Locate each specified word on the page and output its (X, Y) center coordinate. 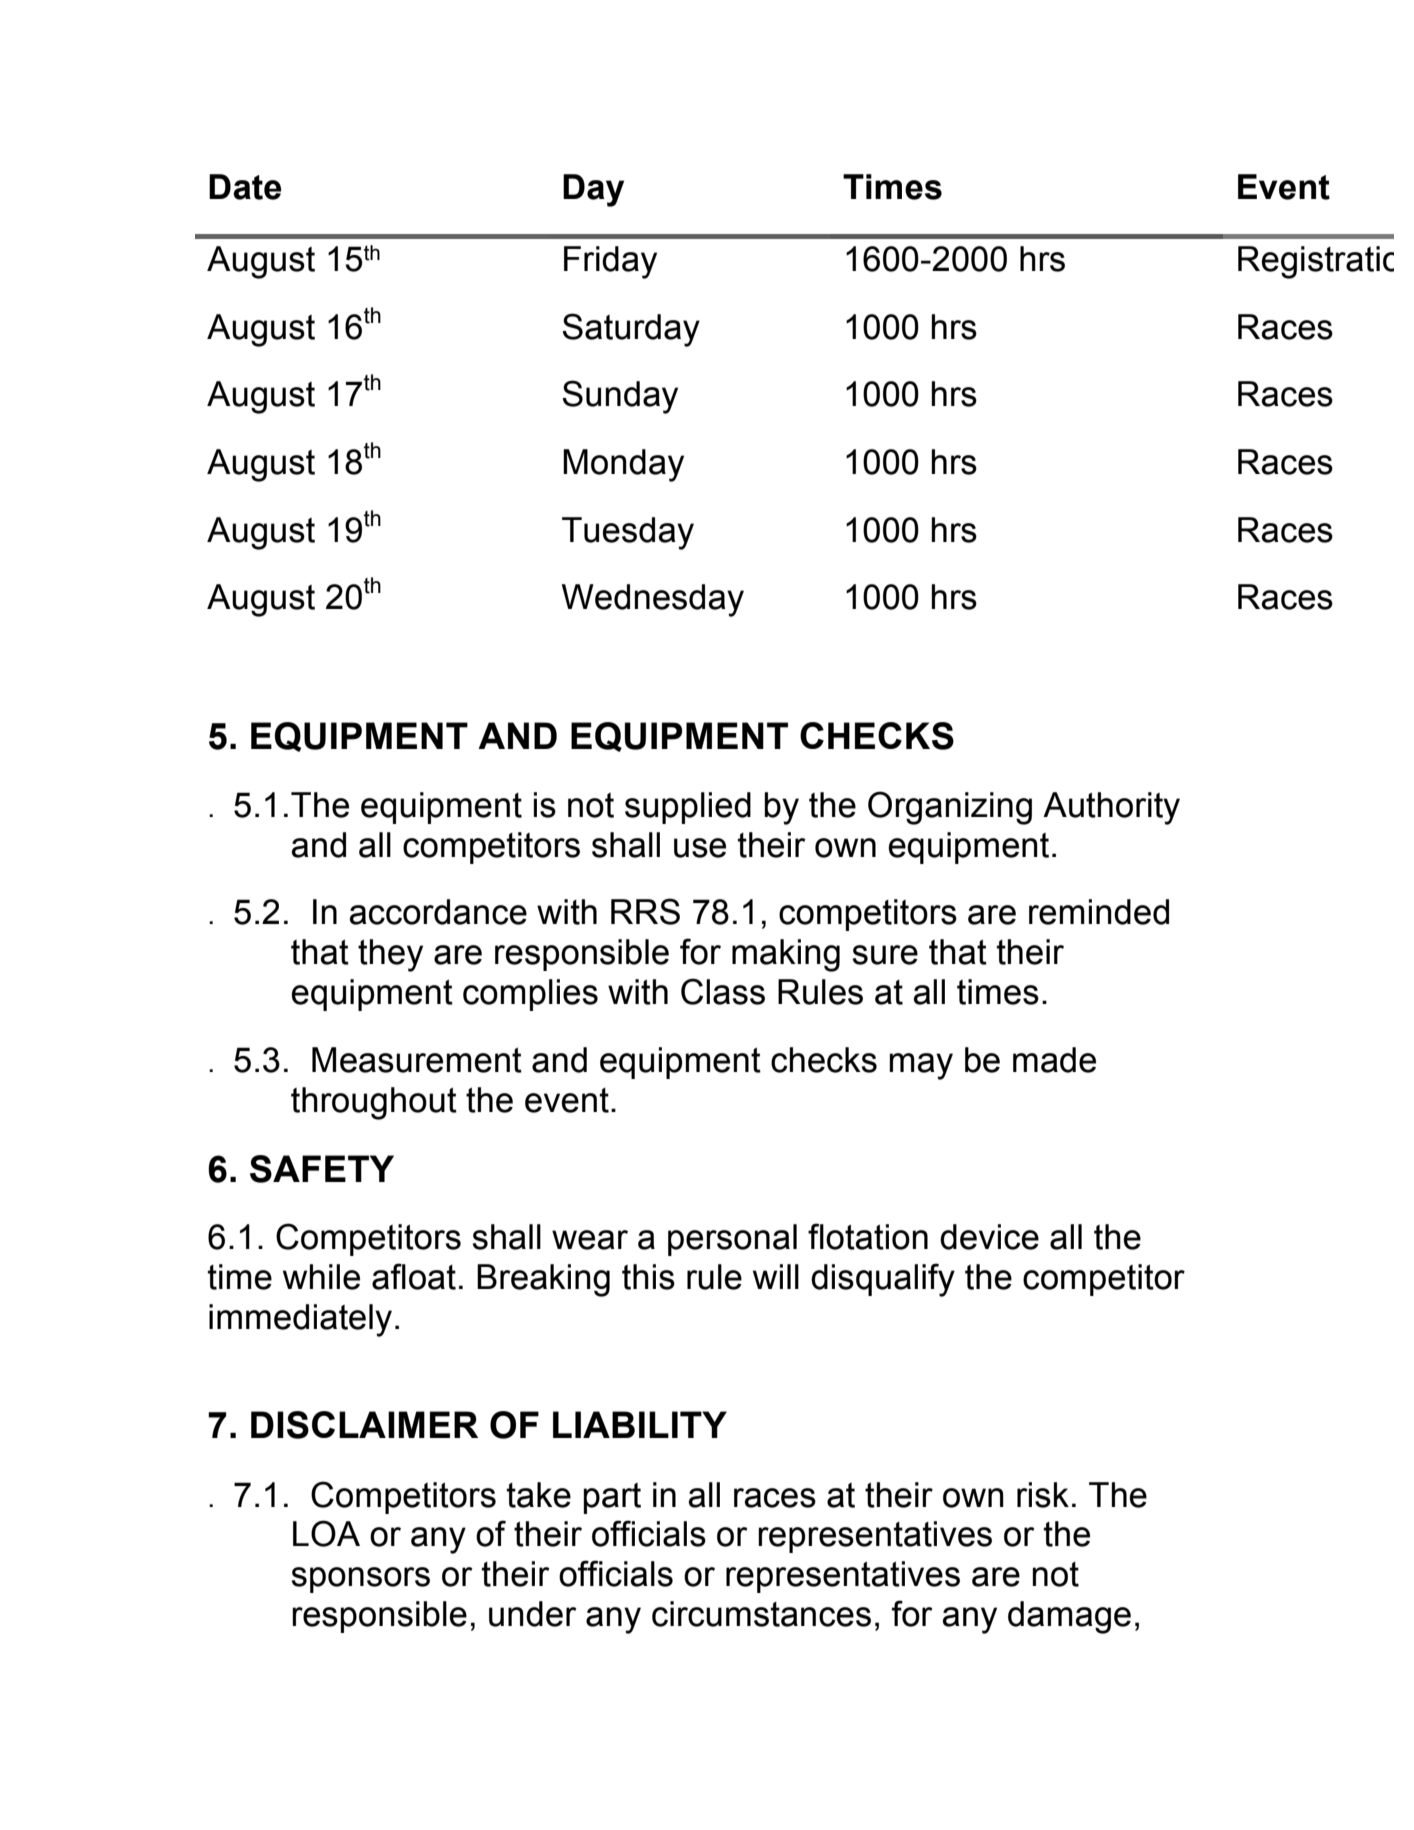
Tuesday (628, 533)
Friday (610, 262)
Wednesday (653, 600)
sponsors (361, 1580)
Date (245, 187)
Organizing (950, 808)
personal (732, 1240)
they (390, 955)
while (321, 1277)
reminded (1099, 912)
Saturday (631, 330)
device (989, 1237)
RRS (645, 911)
